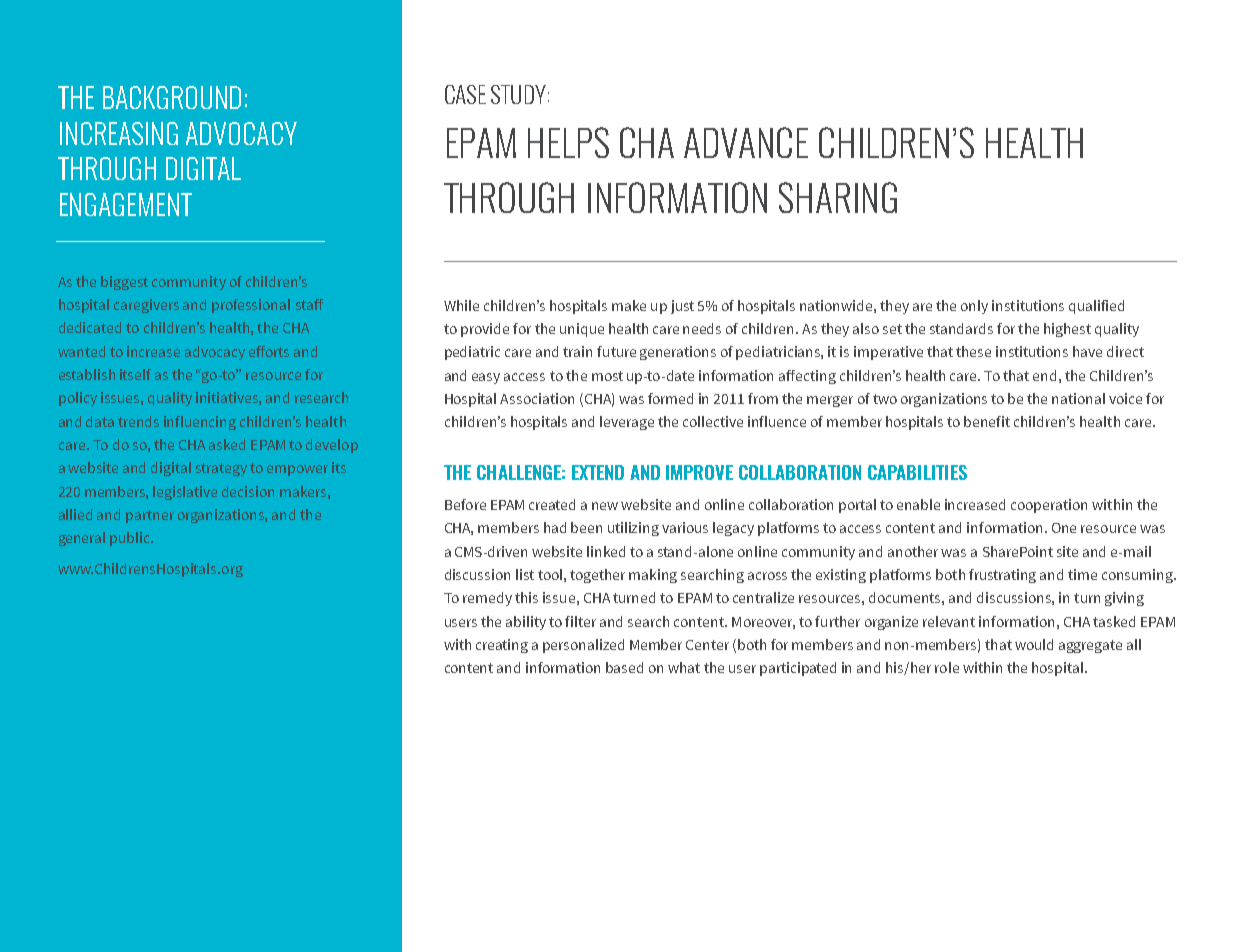 This screenshot has height=952, width=1233. Describe the element at coordinates (746, 142) in the screenshot. I see `ADVANCE` at that location.
